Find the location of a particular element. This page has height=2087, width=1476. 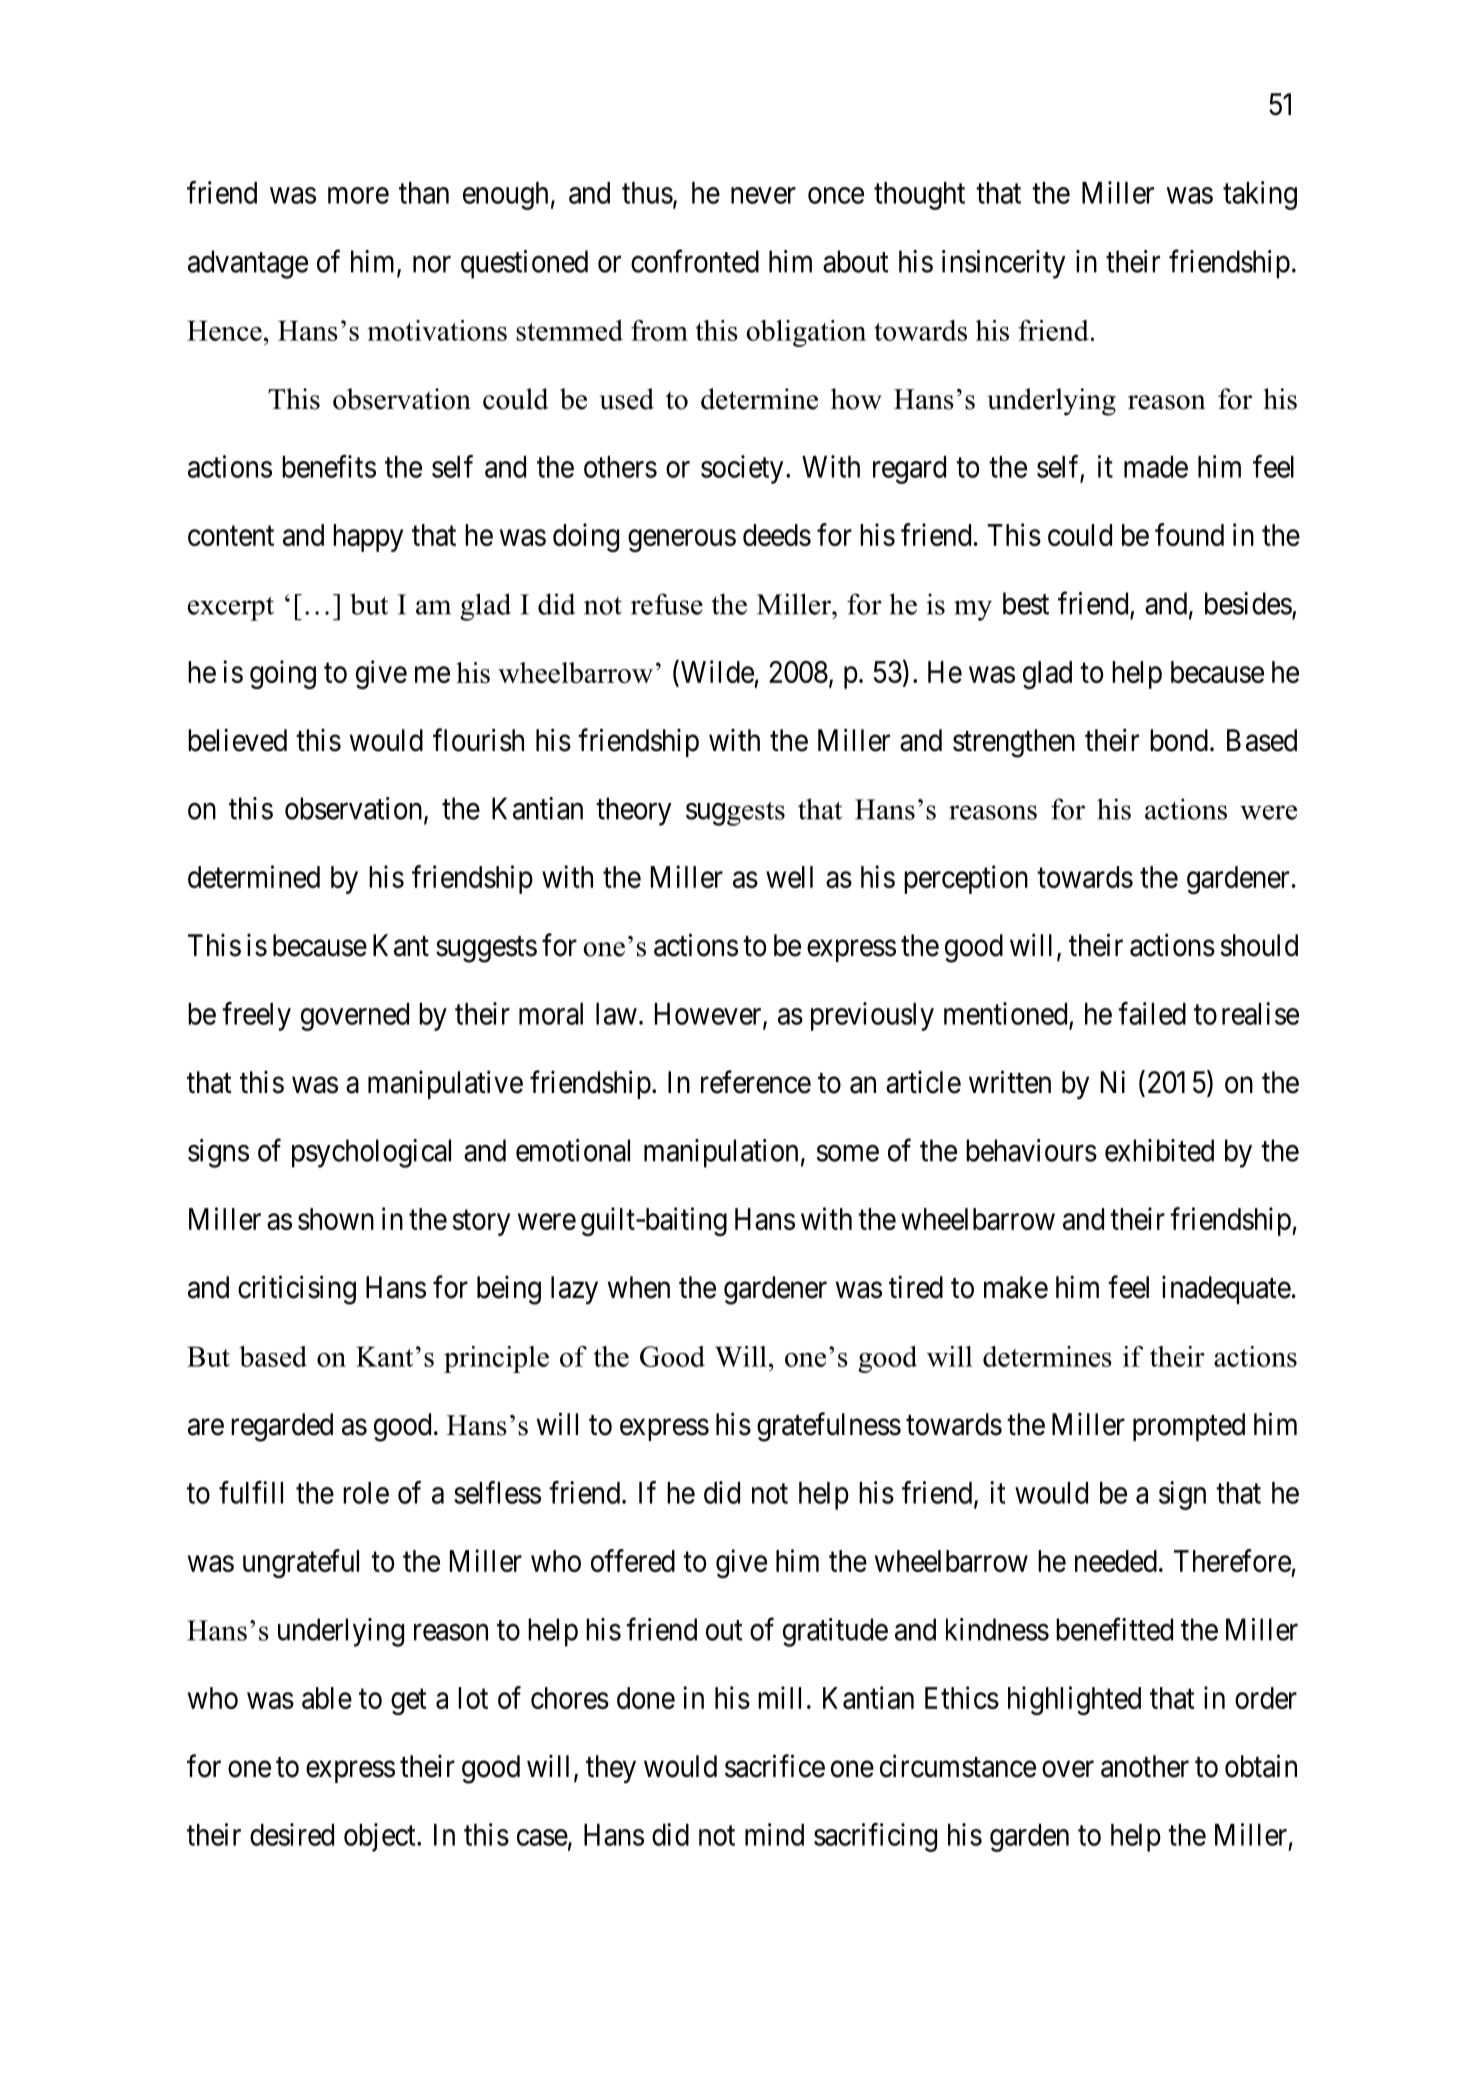

criticising is located at coordinates (297, 1290).
